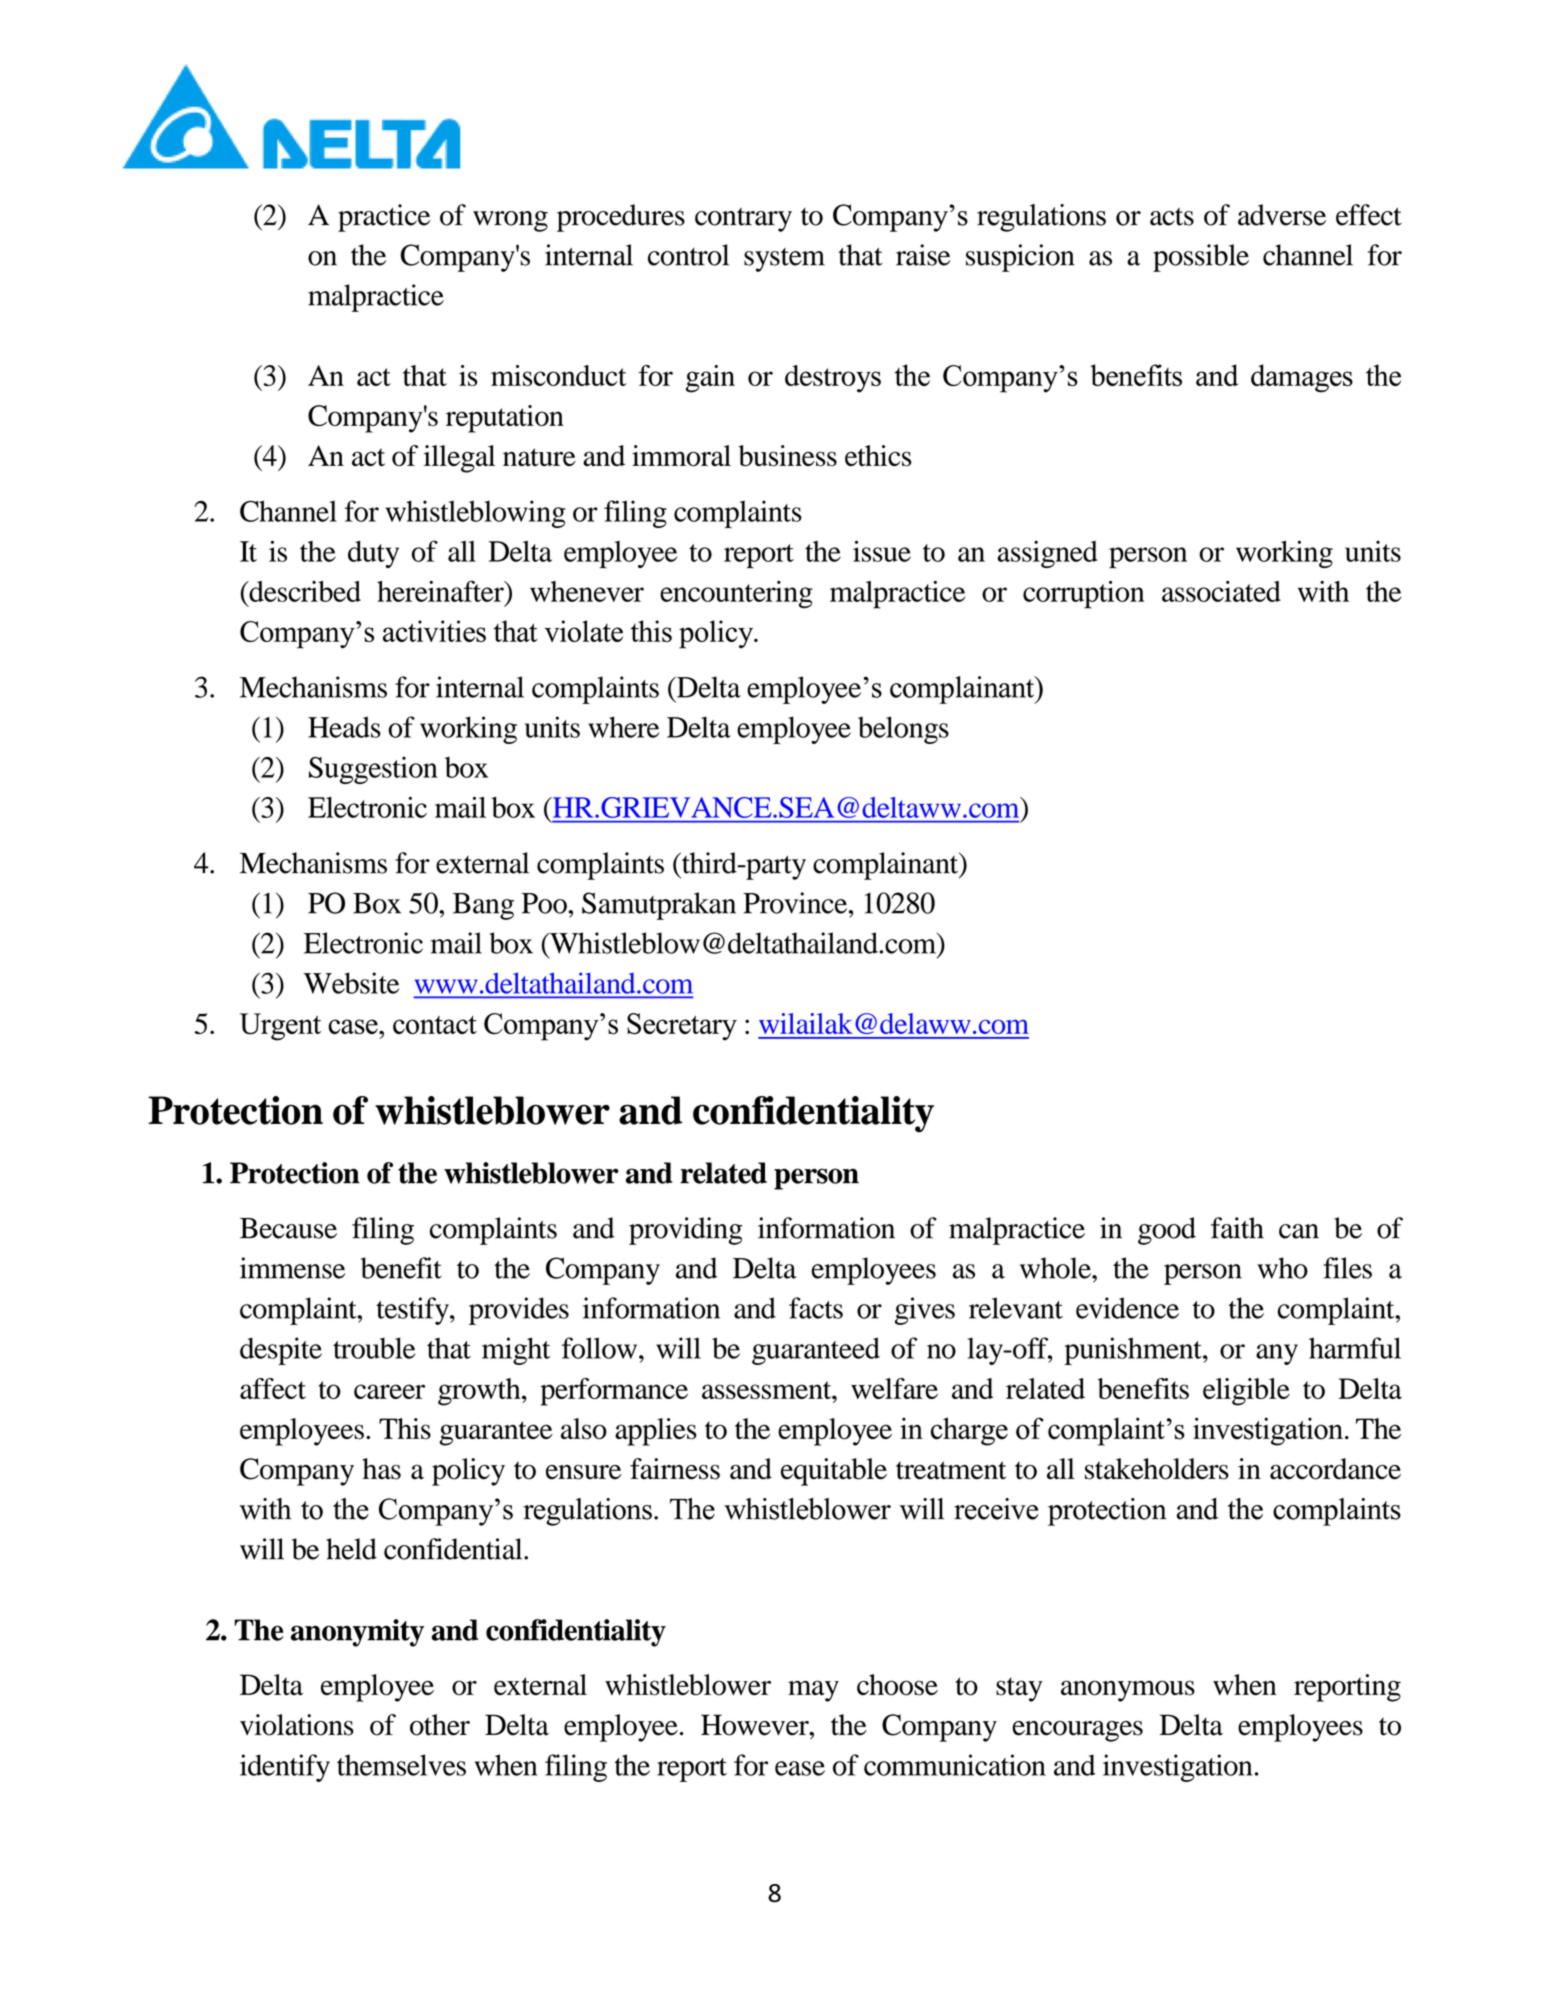  Describe the element at coordinates (1201, 258) in the screenshot. I see `possible` at that location.
